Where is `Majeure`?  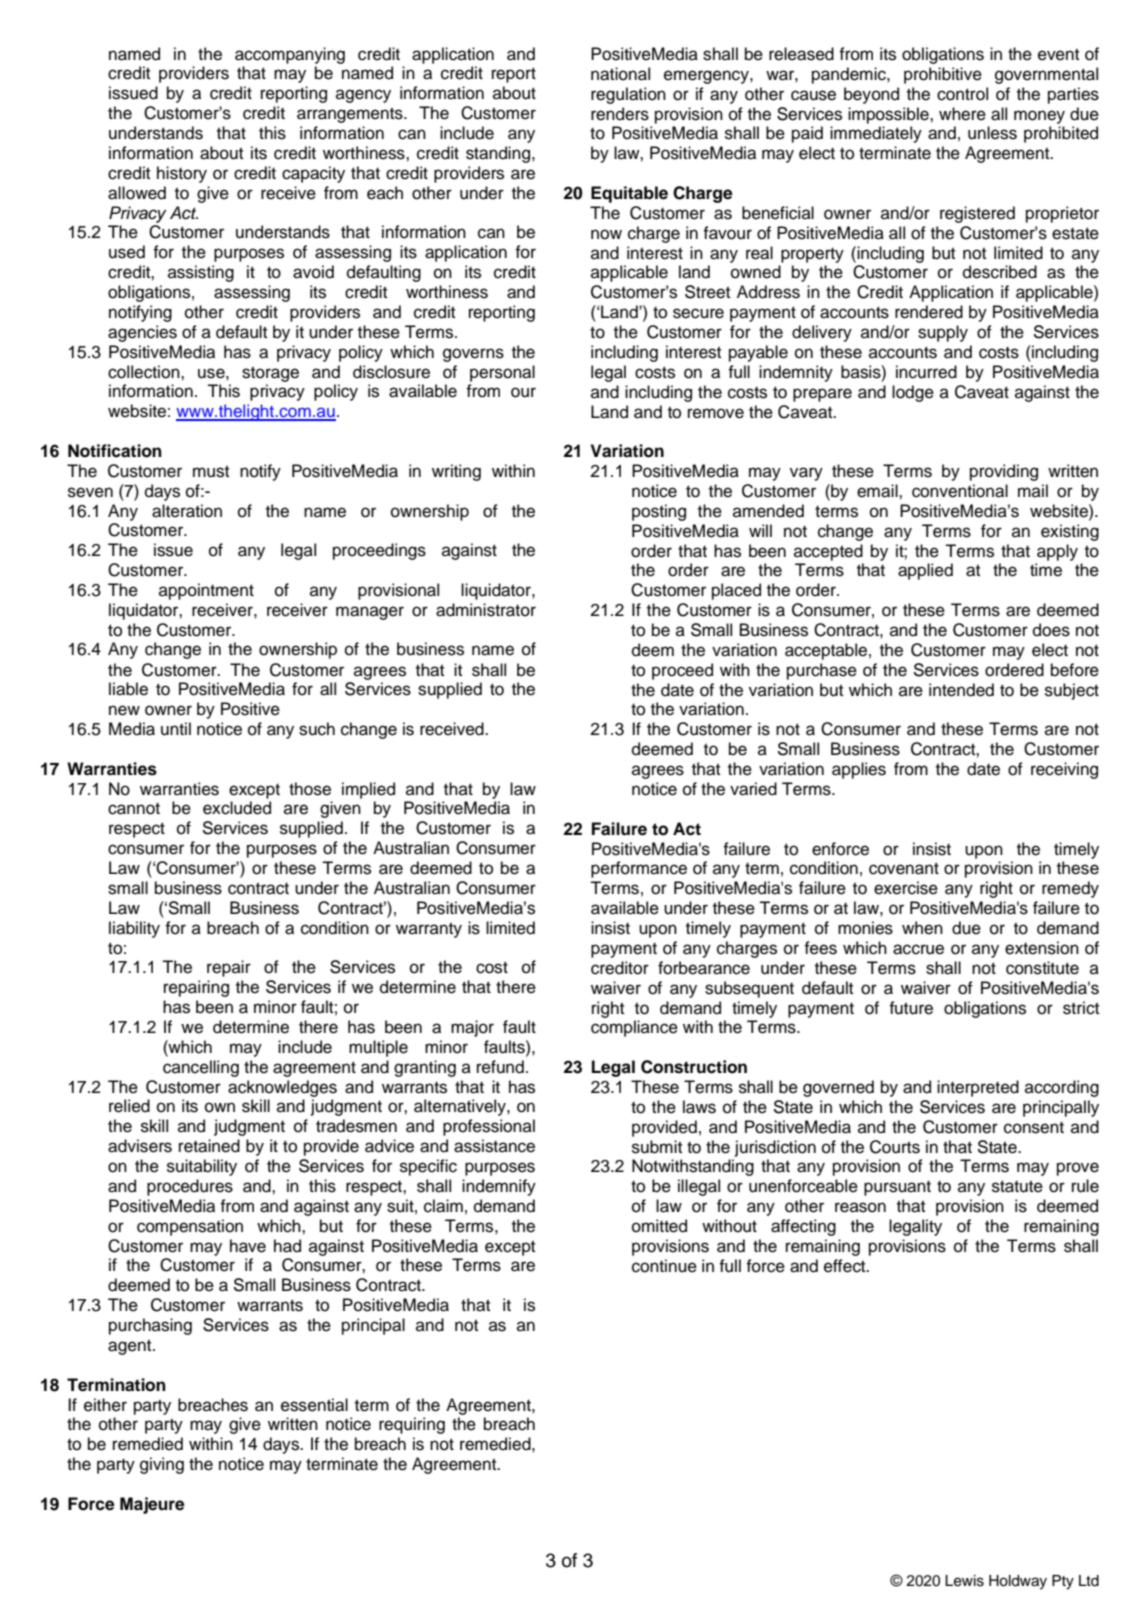 Majeure is located at coordinates (152, 1505).
